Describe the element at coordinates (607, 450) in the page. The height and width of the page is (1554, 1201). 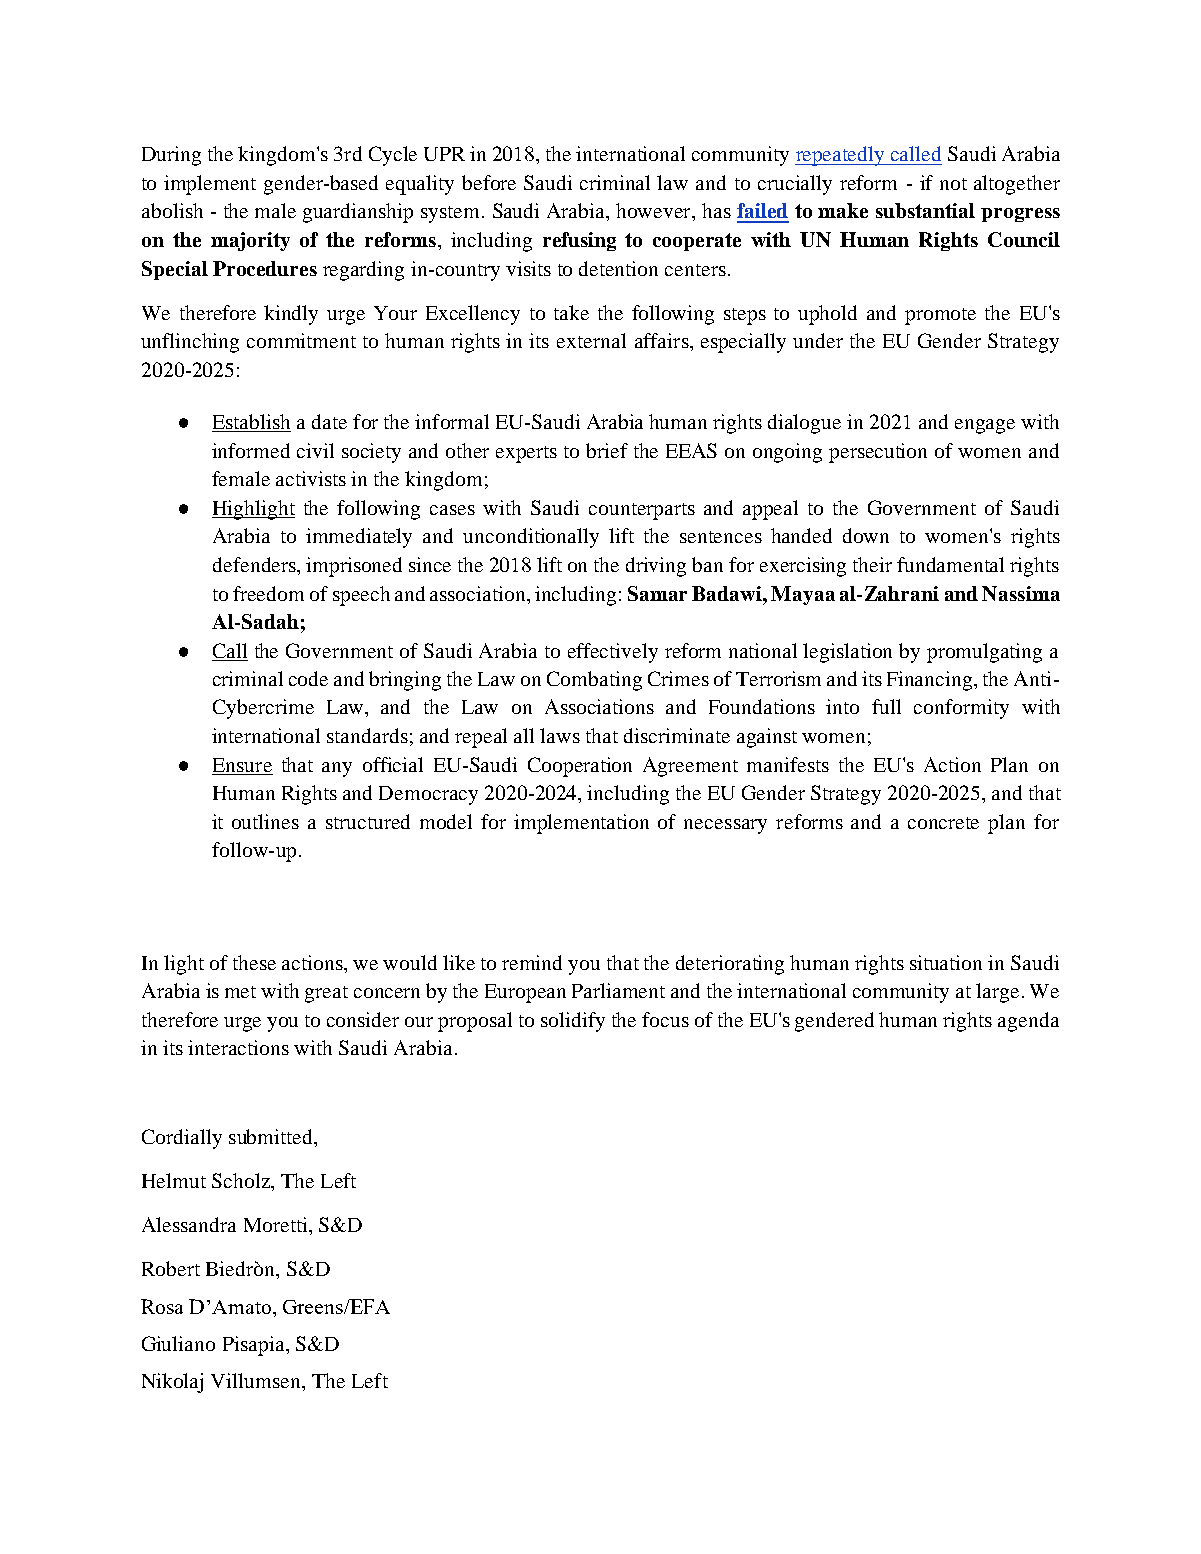
I see `brief` at that location.
